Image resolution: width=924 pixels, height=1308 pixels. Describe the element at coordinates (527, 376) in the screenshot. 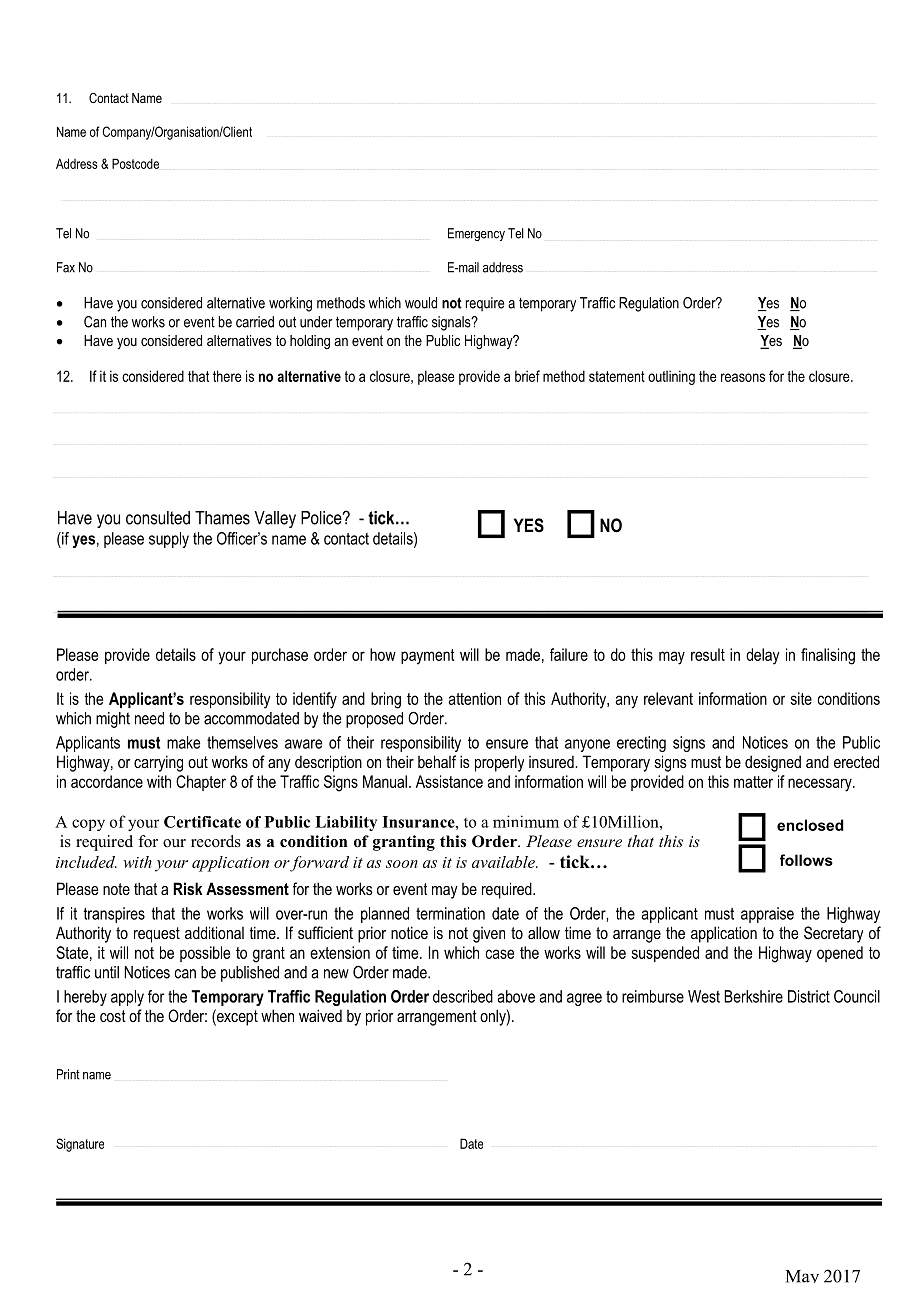

I see `brief` at that location.
